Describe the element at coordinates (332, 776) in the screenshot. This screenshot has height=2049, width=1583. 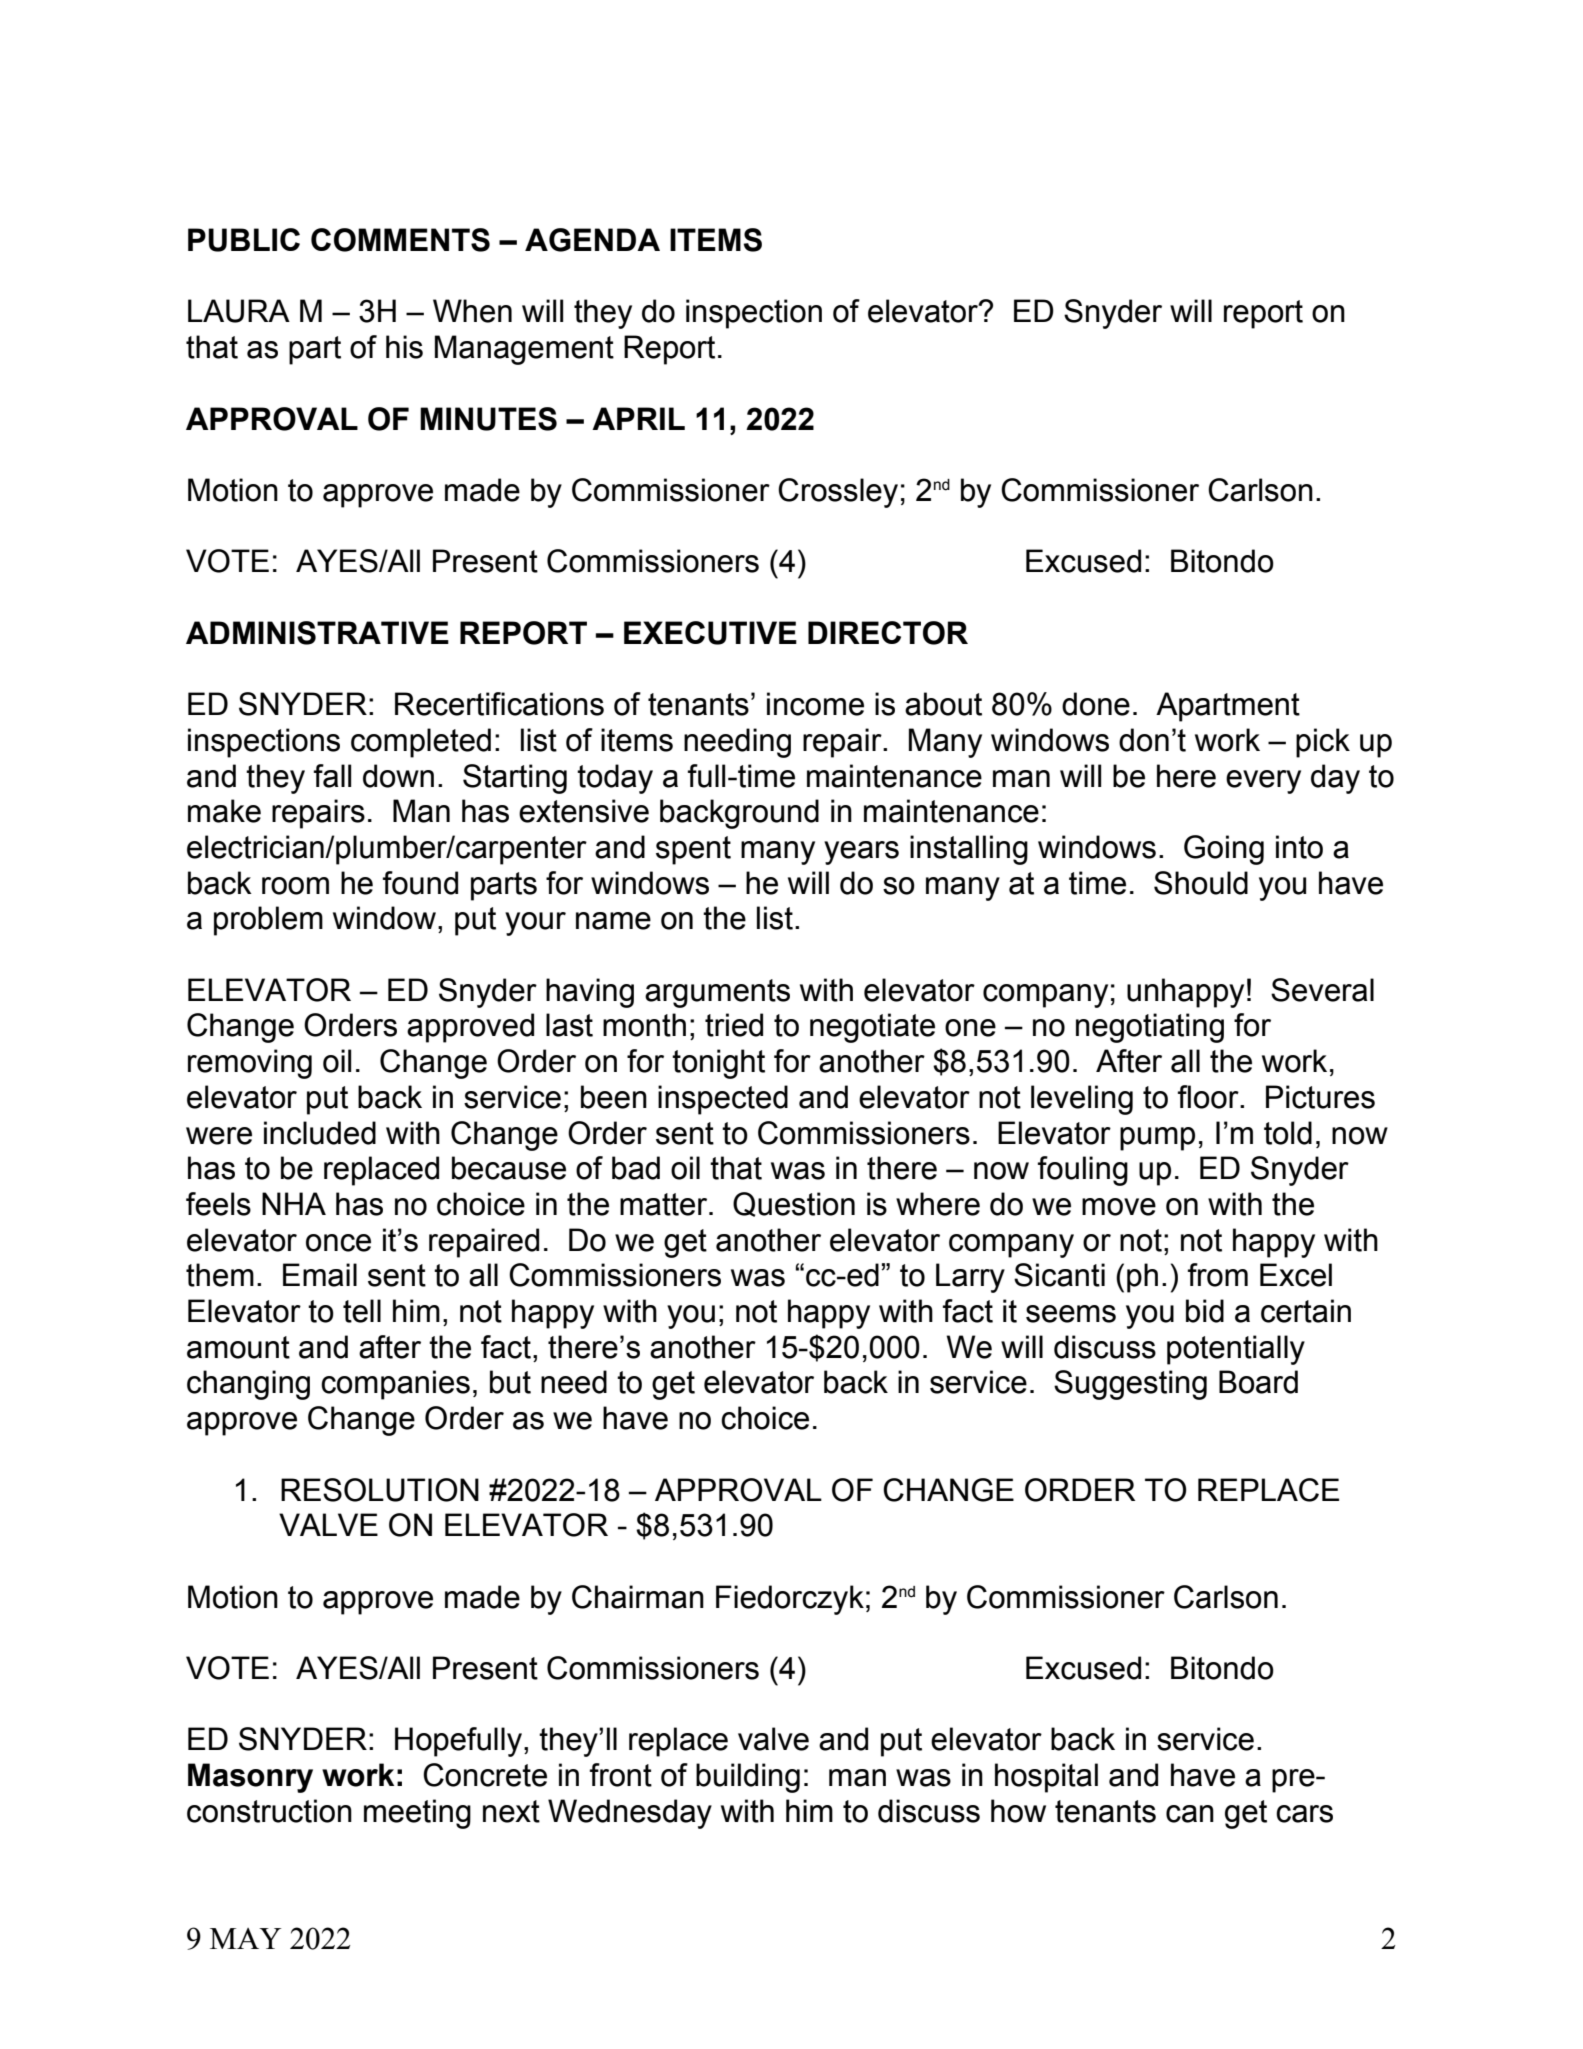
I see `fall` at that location.
